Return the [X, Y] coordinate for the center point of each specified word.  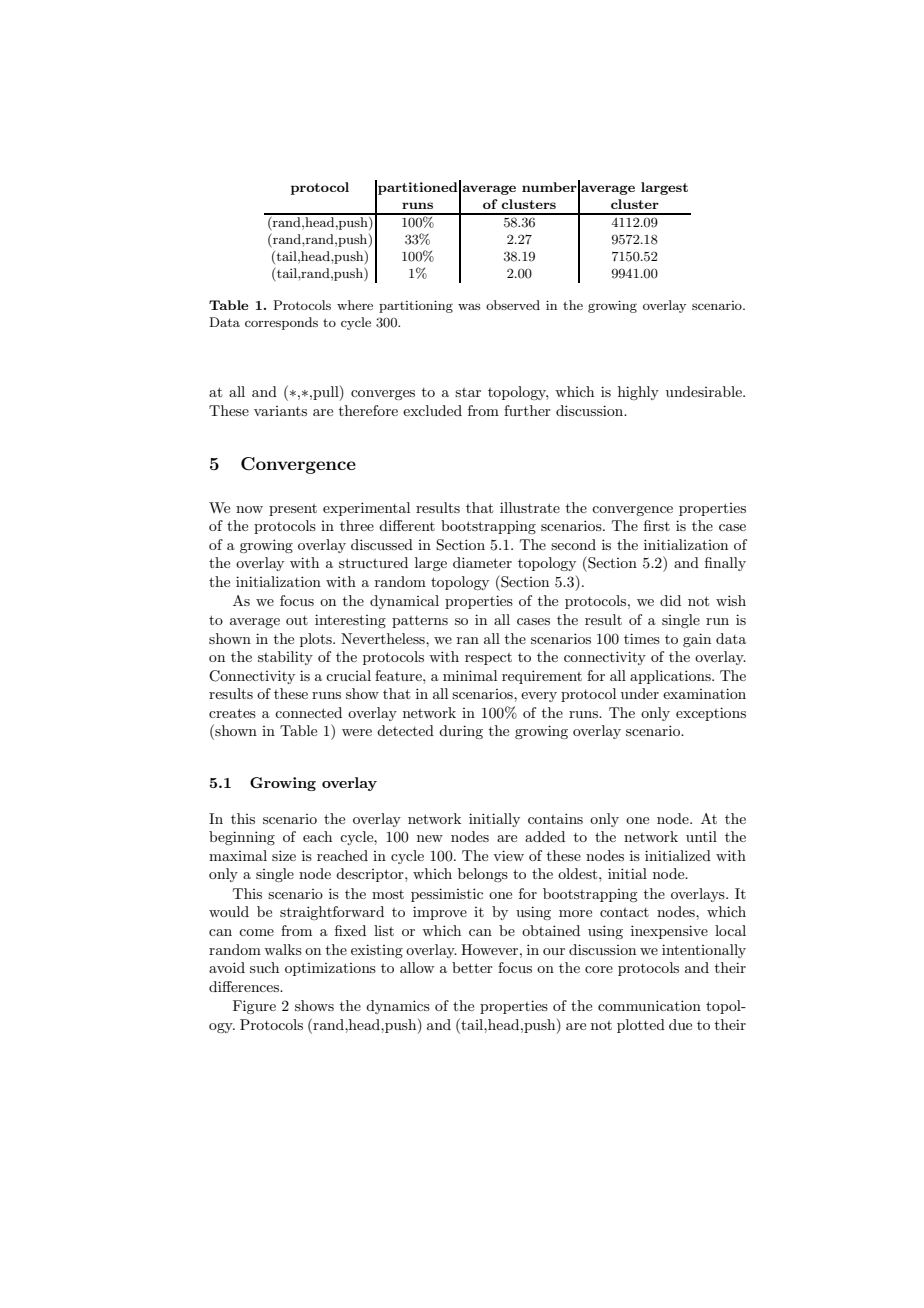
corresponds [281, 323]
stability [285, 658]
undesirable [705, 391]
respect [488, 659]
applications [671, 677]
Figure [254, 1007]
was [469, 306]
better [472, 967]
